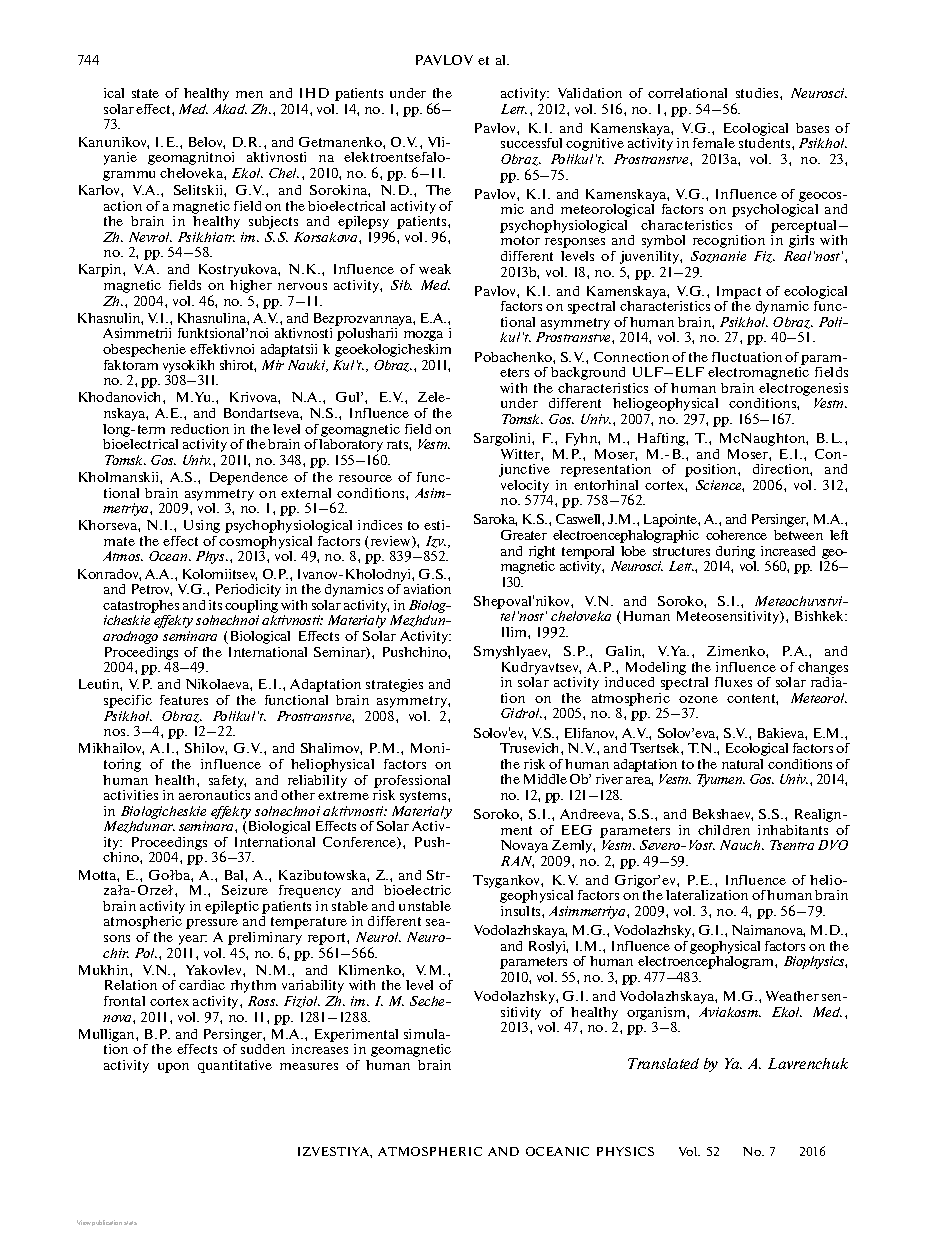 The image size is (952, 1233). What do you see at coordinates (309, 1066) in the screenshot?
I see `measures` at bounding box center [309, 1066].
